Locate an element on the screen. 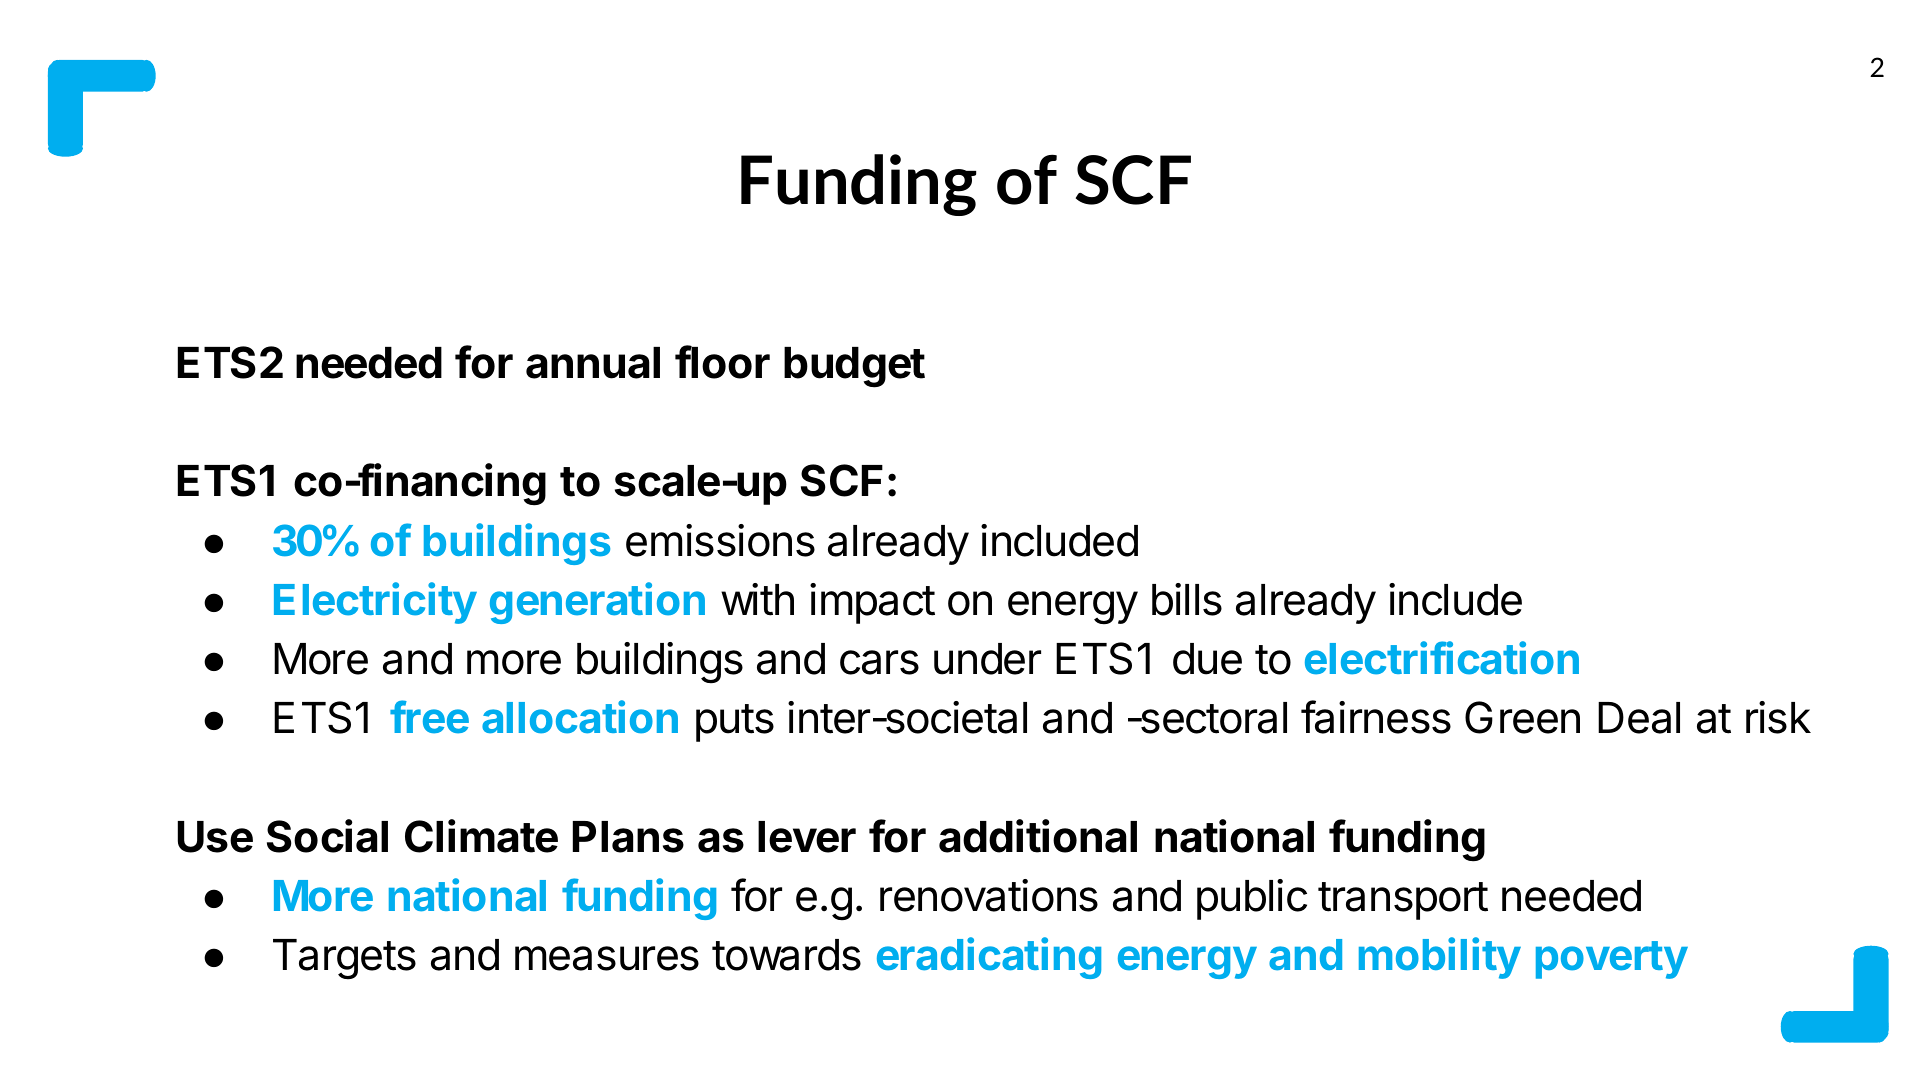 Image resolution: width=1930 pixels, height=1086 pixels. Deal is located at coordinates (1639, 718).
